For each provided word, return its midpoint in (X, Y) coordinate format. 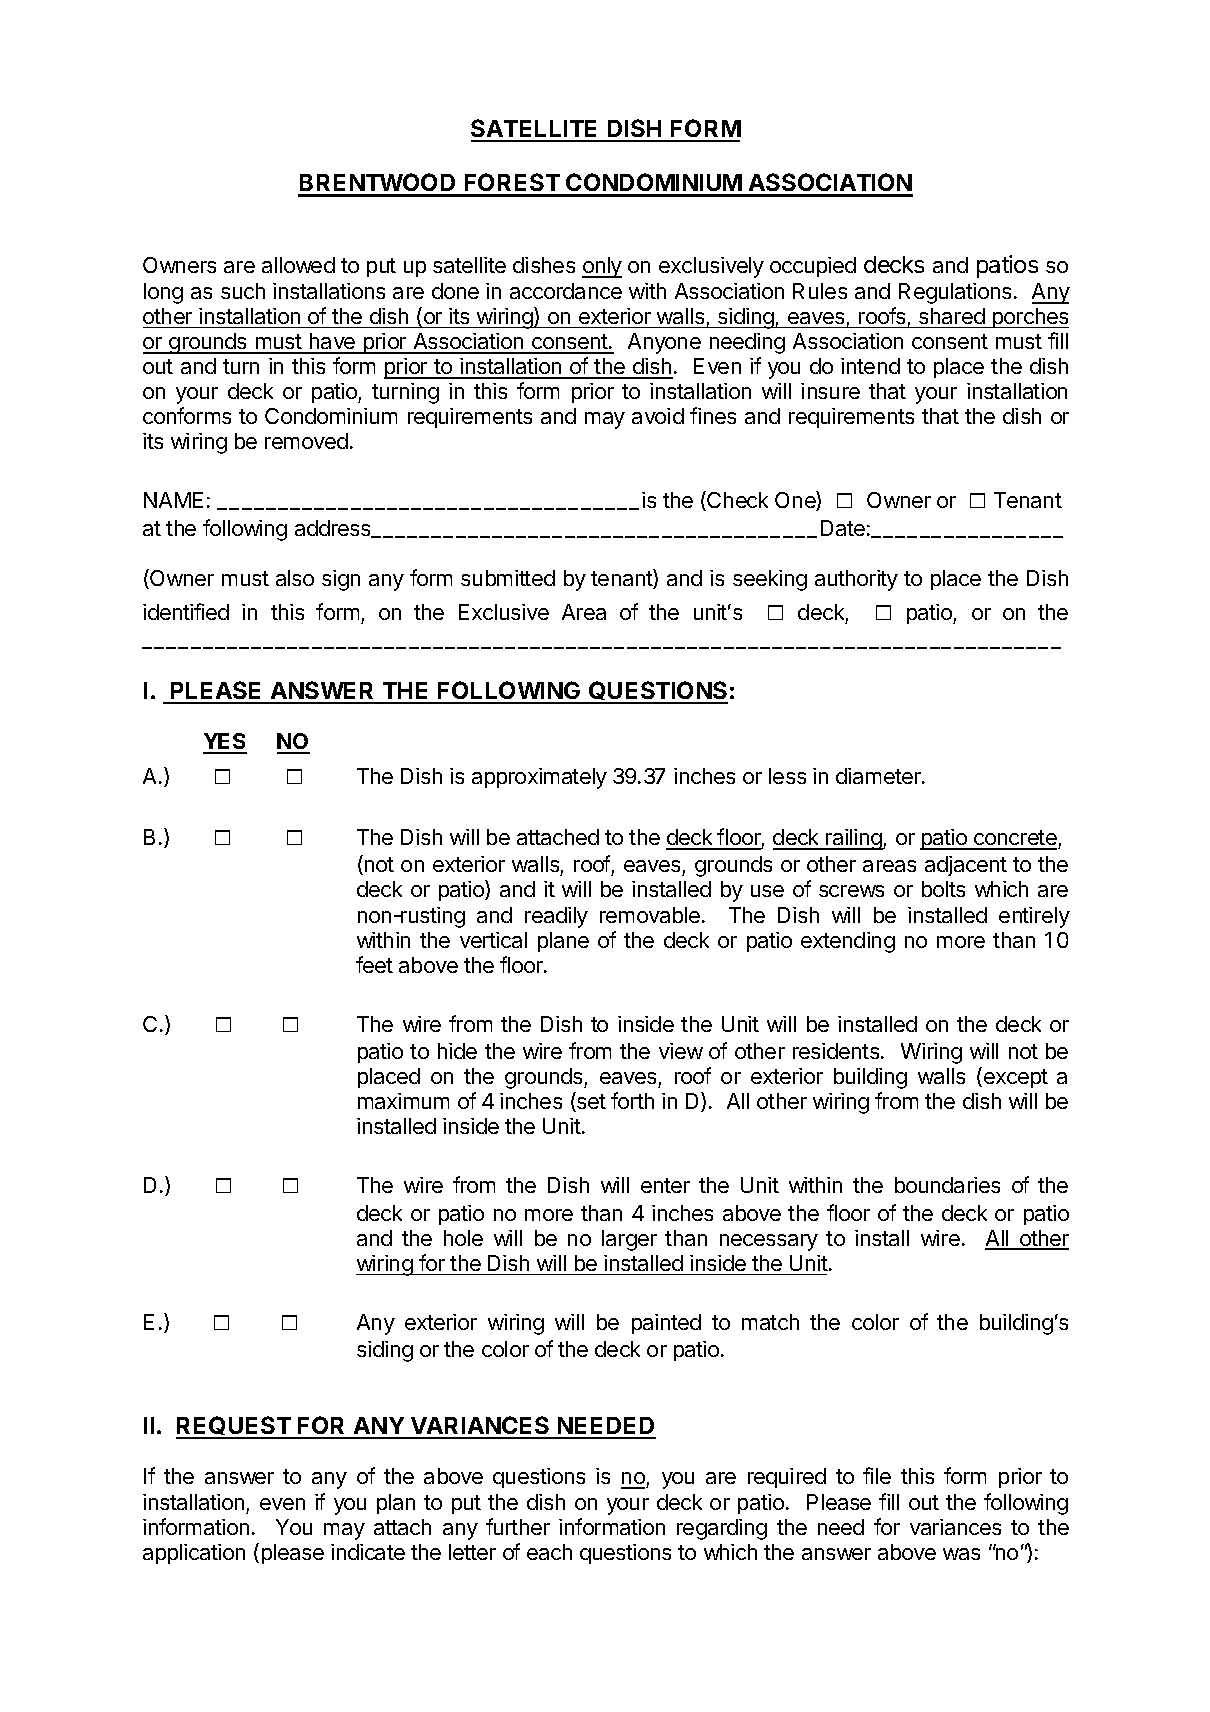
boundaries (947, 1185)
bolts (943, 889)
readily (556, 917)
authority (856, 580)
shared (952, 316)
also (295, 578)
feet (374, 964)
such (243, 291)
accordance (566, 291)
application (194, 1554)
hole (463, 1238)
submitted (508, 578)
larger (629, 1240)
